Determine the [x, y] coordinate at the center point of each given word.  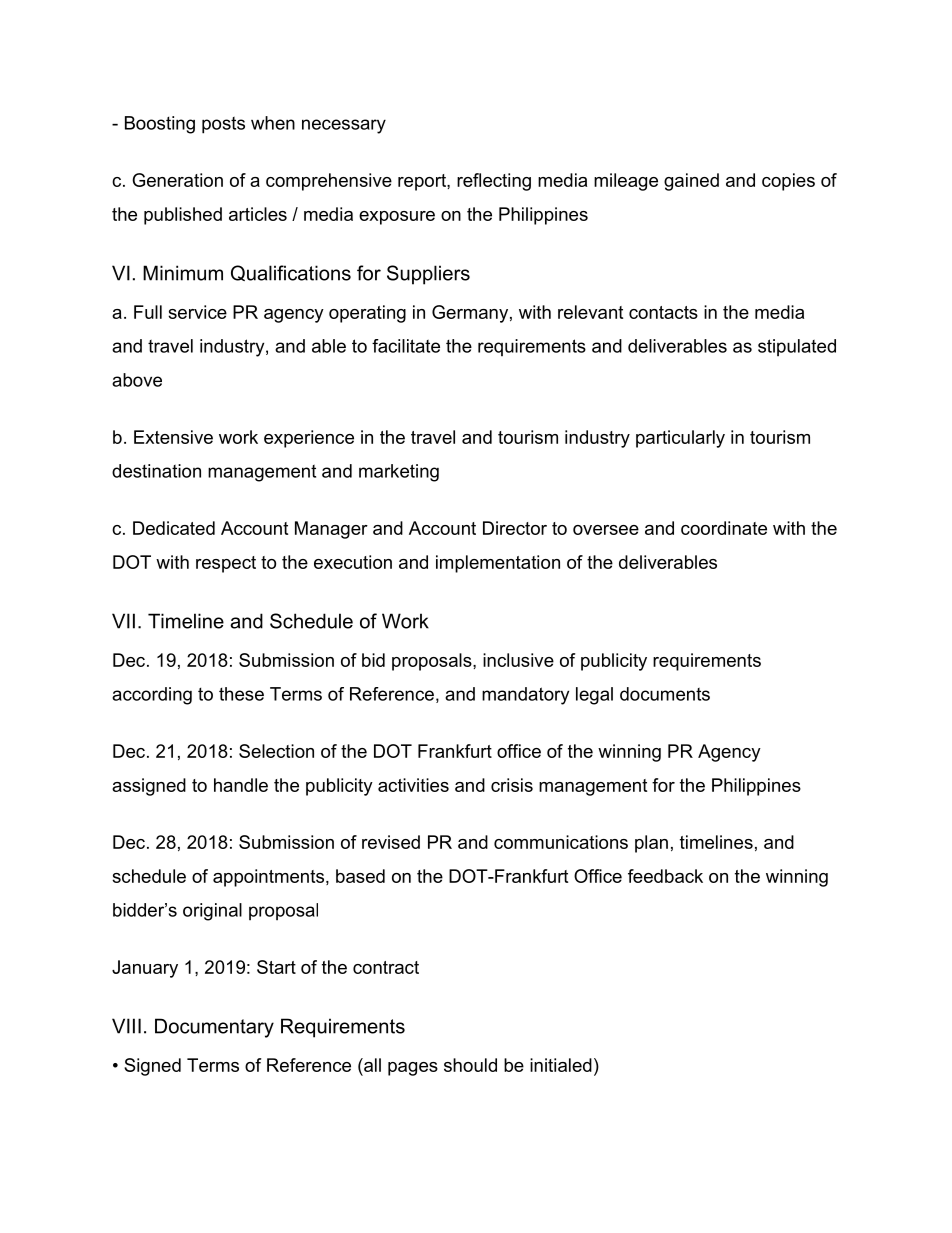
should [470, 1065]
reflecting [494, 182]
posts [223, 125]
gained [691, 182]
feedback [665, 876]
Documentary [214, 1028]
